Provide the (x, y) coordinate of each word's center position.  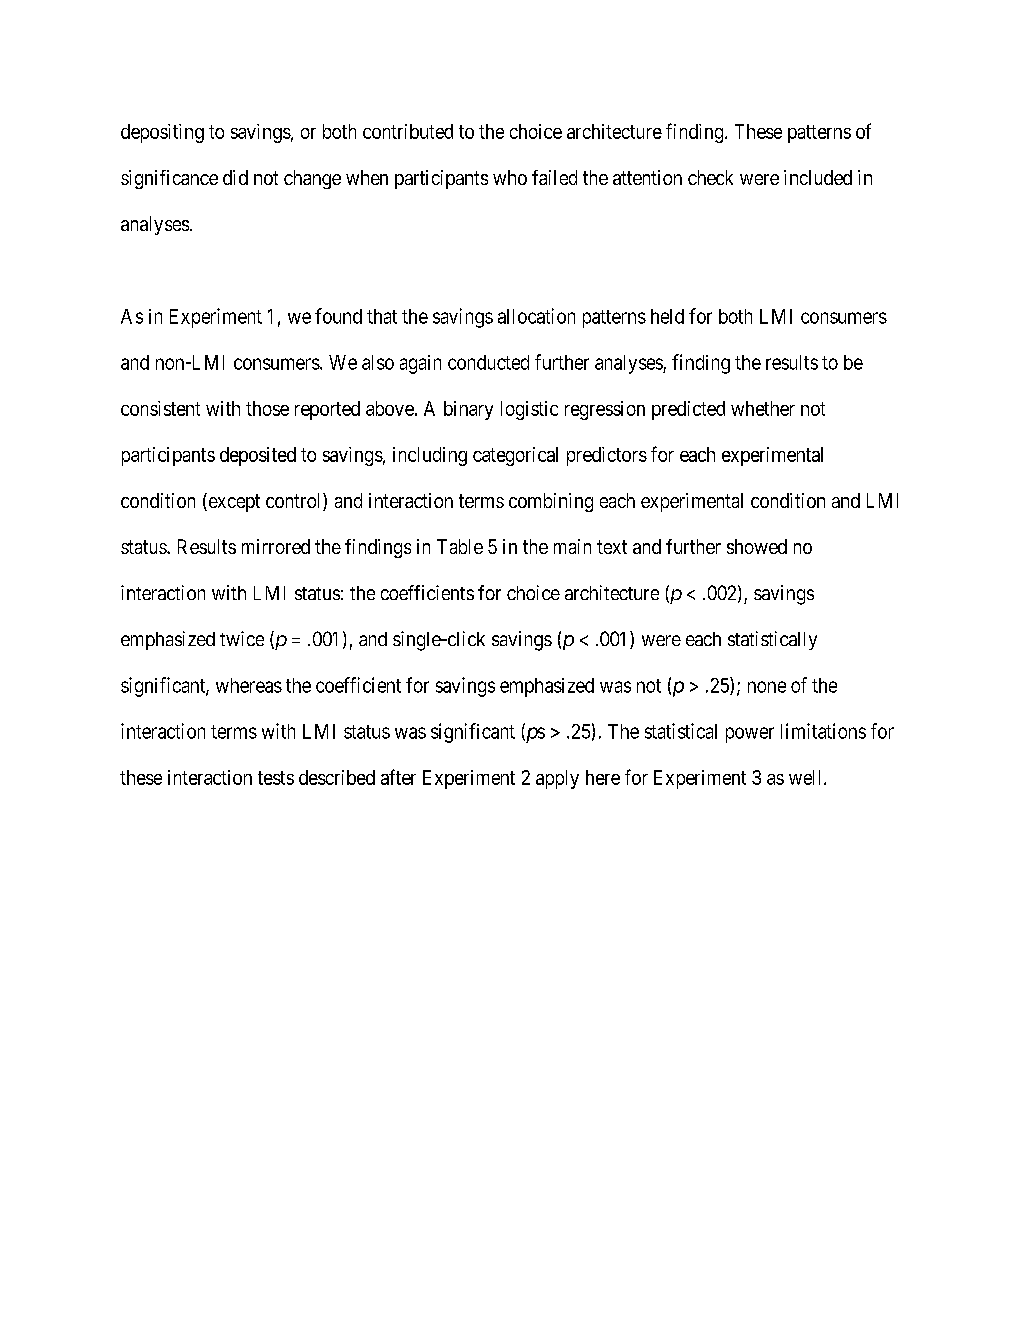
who (510, 177)
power (750, 735)
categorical (515, 456)
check (710, 177)
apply (557, 779)
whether (763, 408)
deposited (258, 456)
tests (276, 778)
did (235, 177)
